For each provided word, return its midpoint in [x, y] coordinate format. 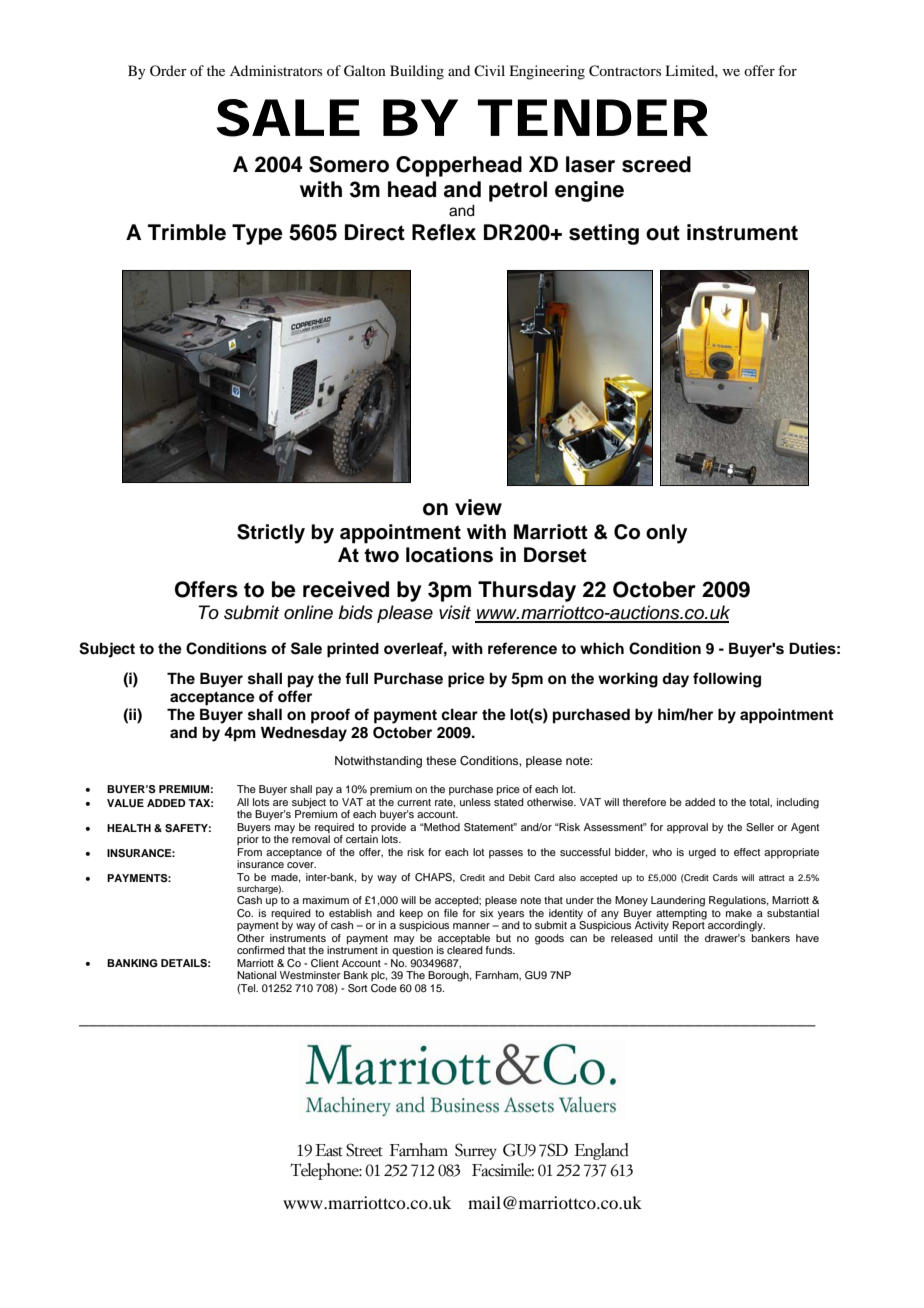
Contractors [625, 71]
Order [168, 70]
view [478, 507]
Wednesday [304, 734]
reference [522, 648]
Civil [489, 71]
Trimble [187, 232]
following [727, 680]
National [256, 975]
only [666, 534]
